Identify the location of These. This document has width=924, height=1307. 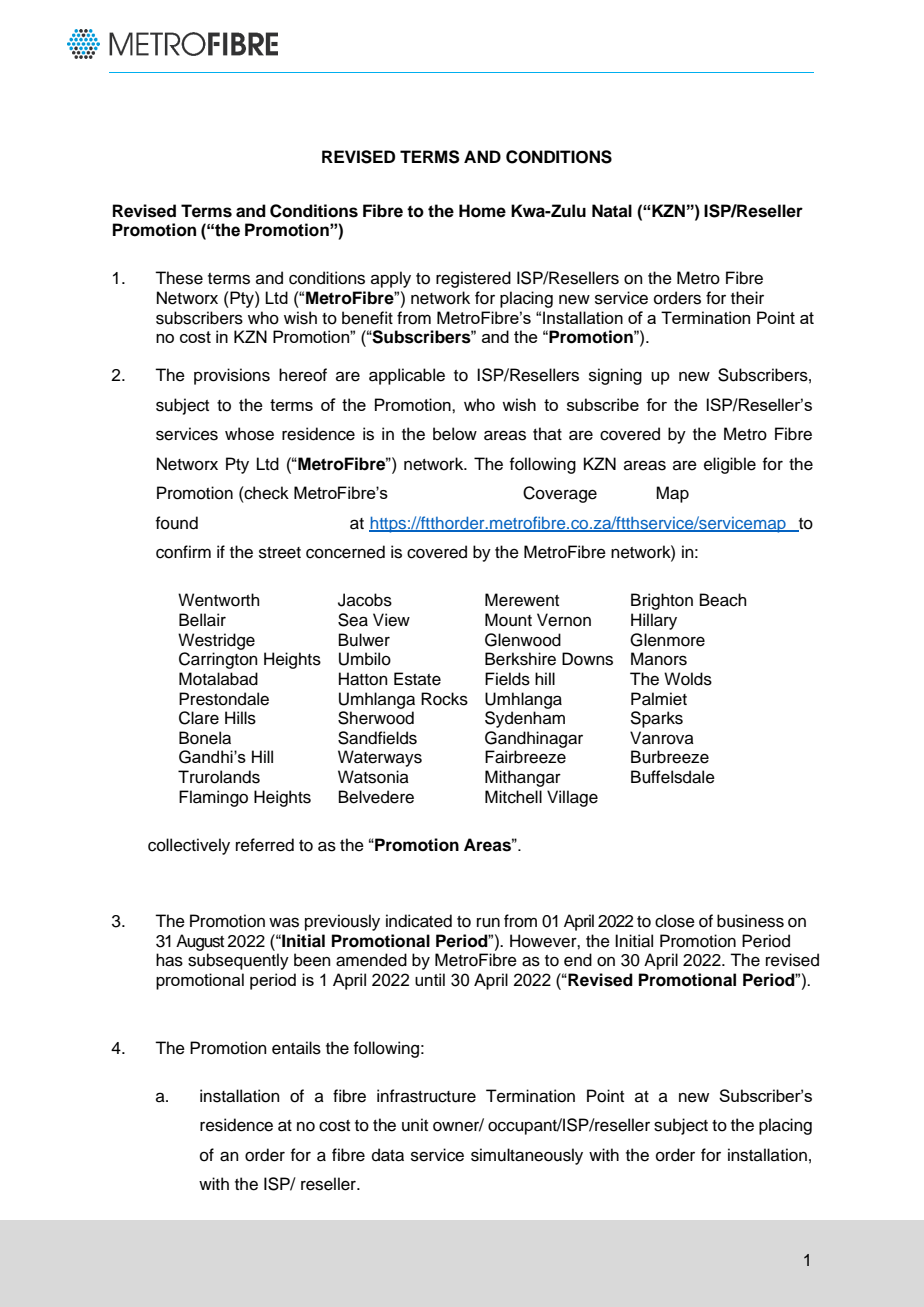
(179, 278).
